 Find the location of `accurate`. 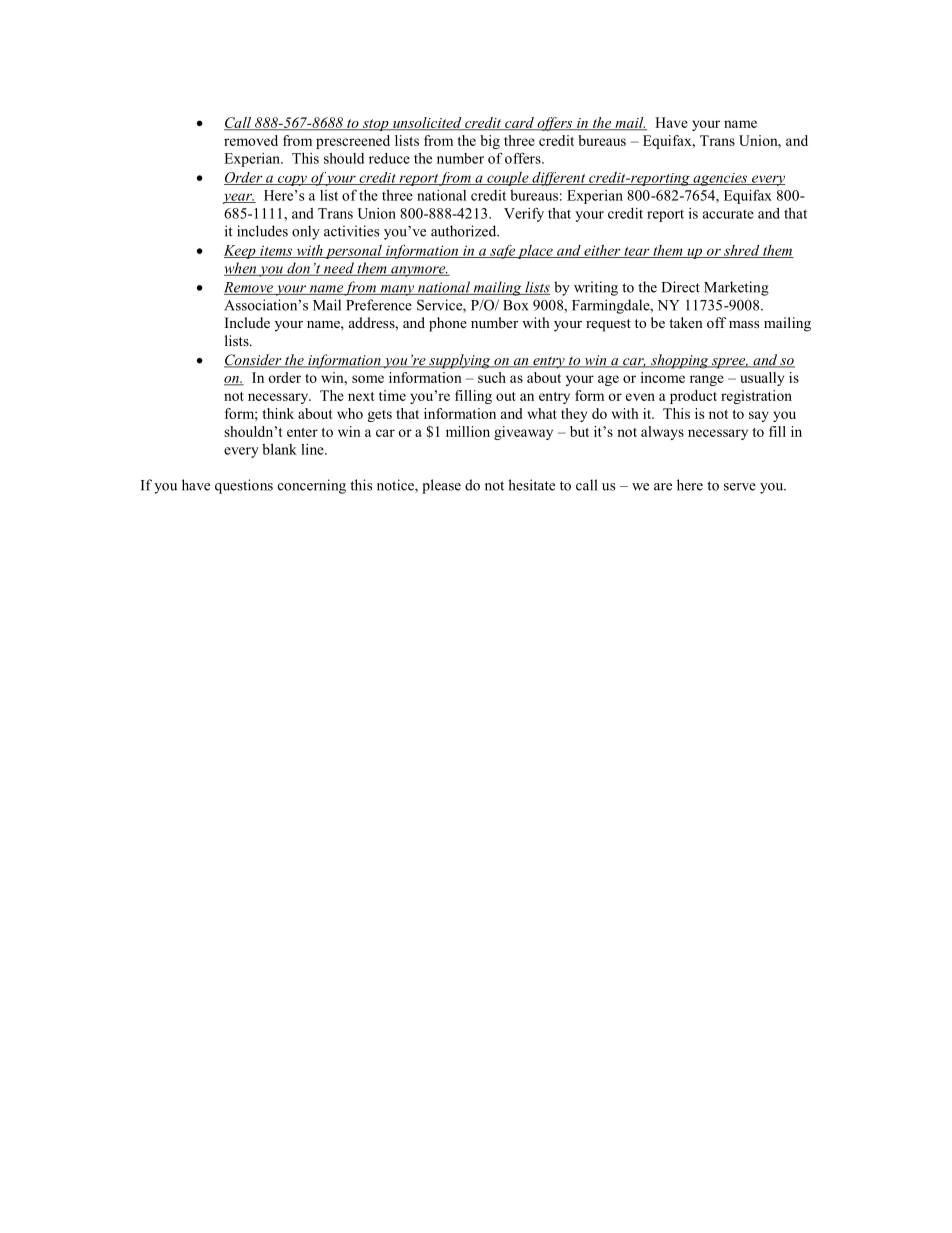

accurate is located at coordinates (728, 214).
